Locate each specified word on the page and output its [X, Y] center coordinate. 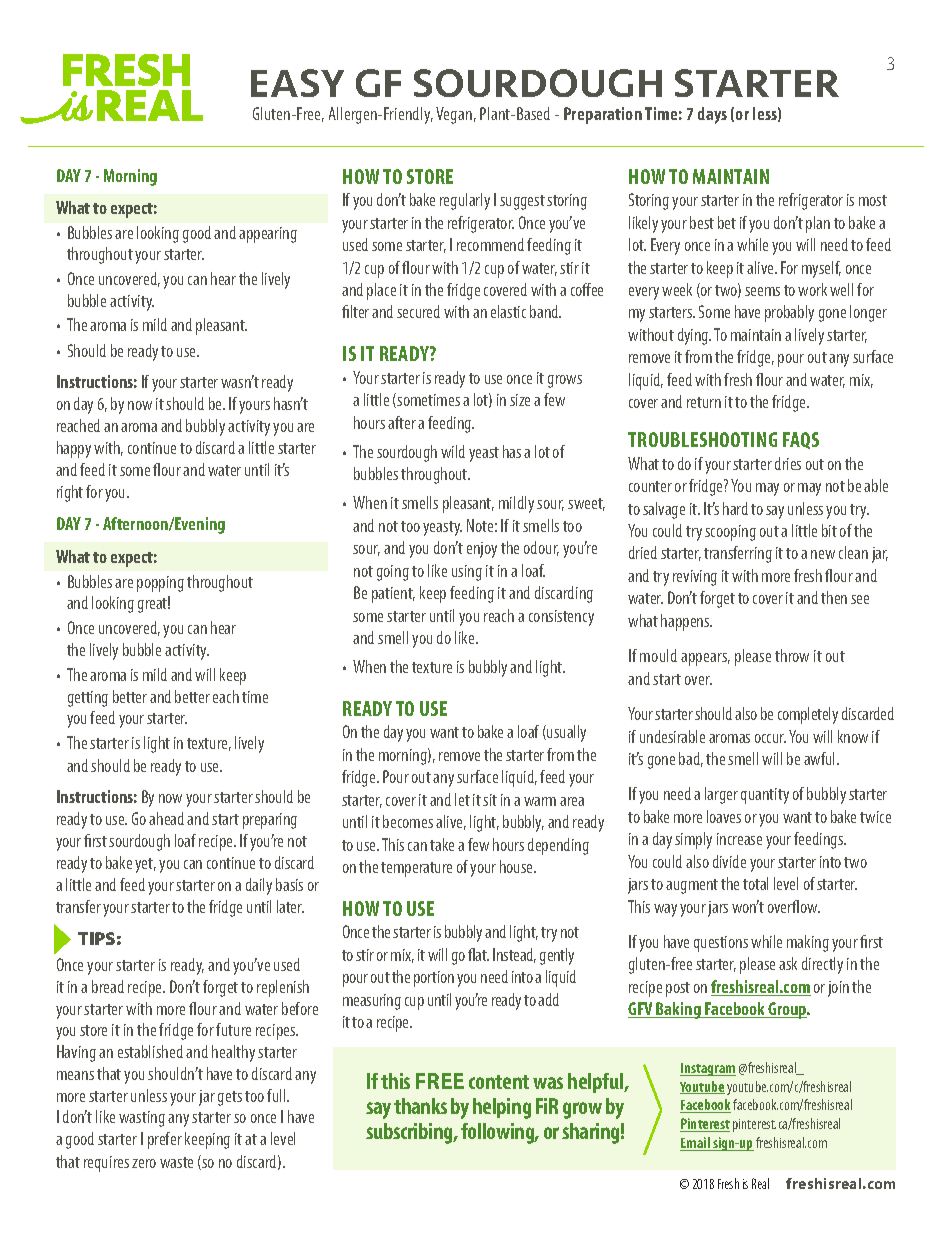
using [467, 573]
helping [502, 1108]
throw [792, 655]
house [517, 866]
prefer [165, 1140]
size [520, 400]
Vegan [454, 115]
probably [789, 313]
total [755, 883]
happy [74, 449]
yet [145, 865]
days [712, 115]
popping [160, 584]
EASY [297, 83]
